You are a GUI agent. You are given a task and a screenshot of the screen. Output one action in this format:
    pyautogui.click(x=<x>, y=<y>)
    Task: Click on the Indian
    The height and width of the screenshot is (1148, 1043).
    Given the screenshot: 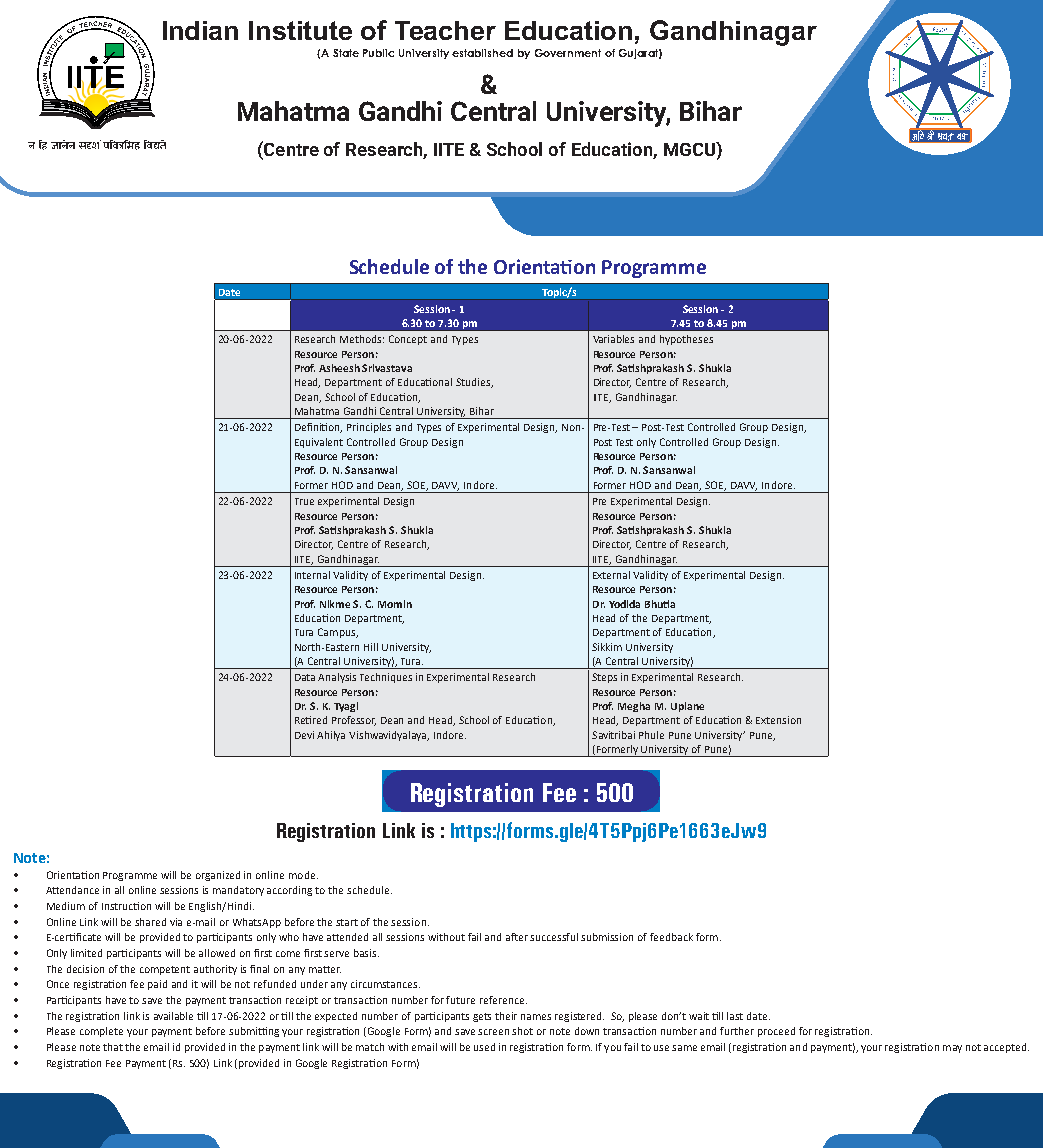 What is the action you would take?
    pyautogui.click(x=200, y=30)
